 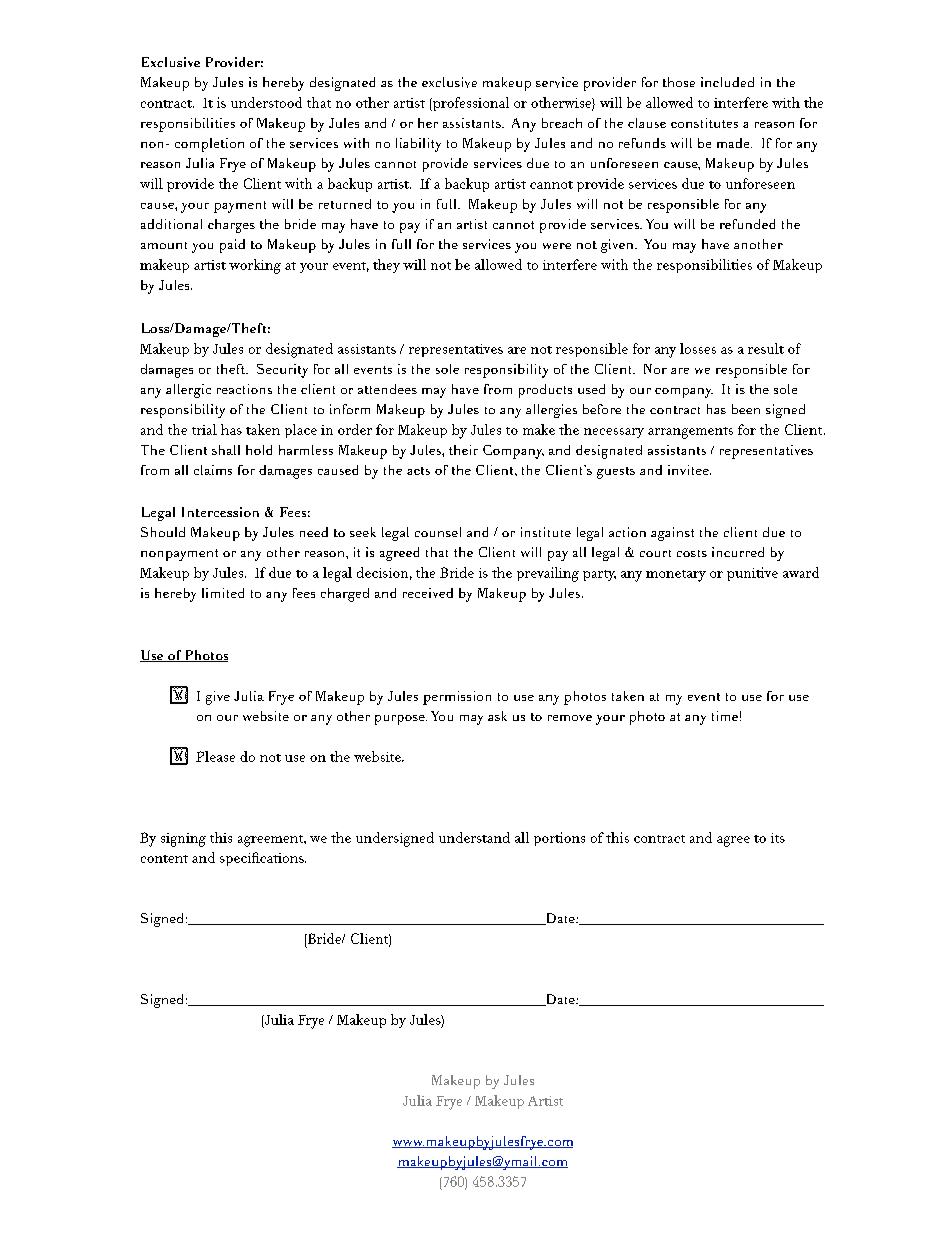 What do you see at coordinates (223, 593) in the image?
I see `limited` at bounding box center [223, 593].
